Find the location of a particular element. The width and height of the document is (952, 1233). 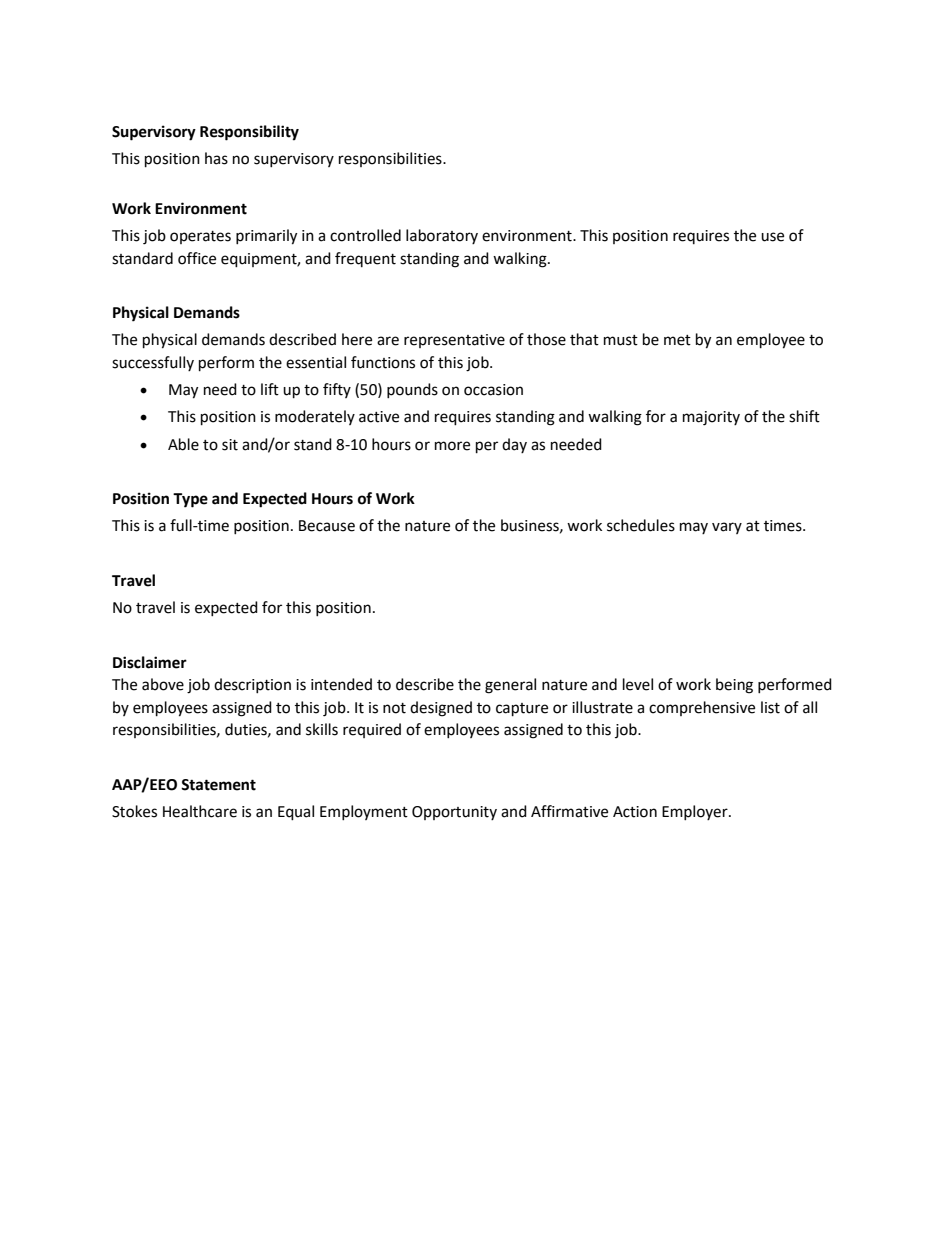

laboratory is located at coordinates (442, 236).
